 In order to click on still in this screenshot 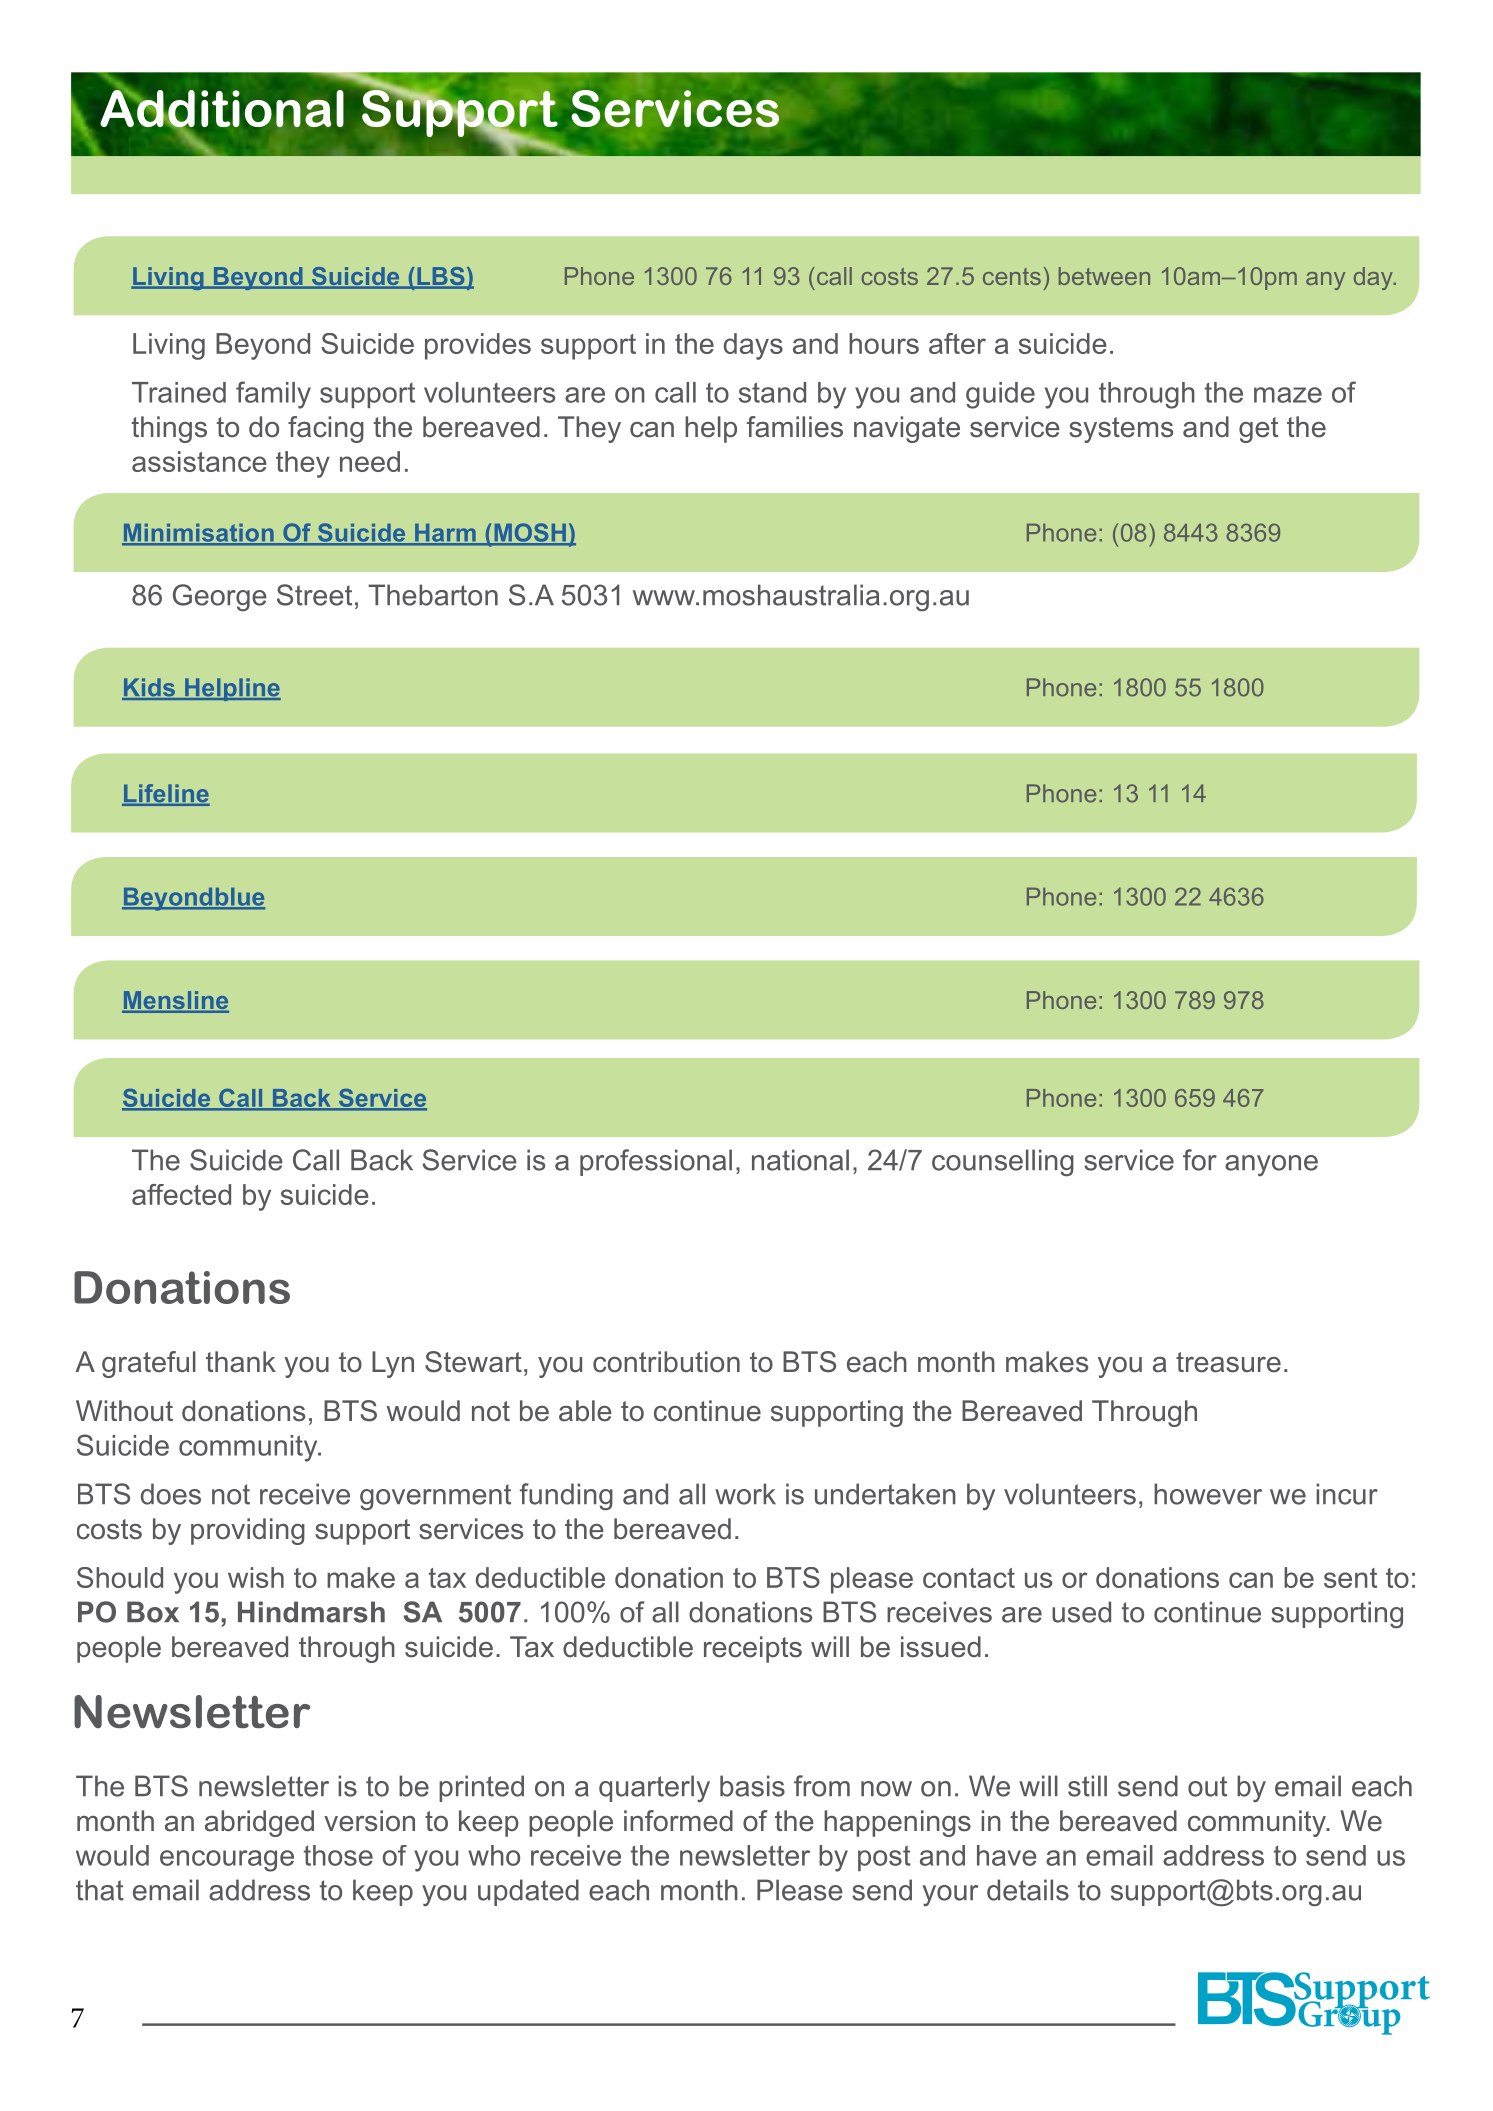, I will do `click(1087, 1786)`.
